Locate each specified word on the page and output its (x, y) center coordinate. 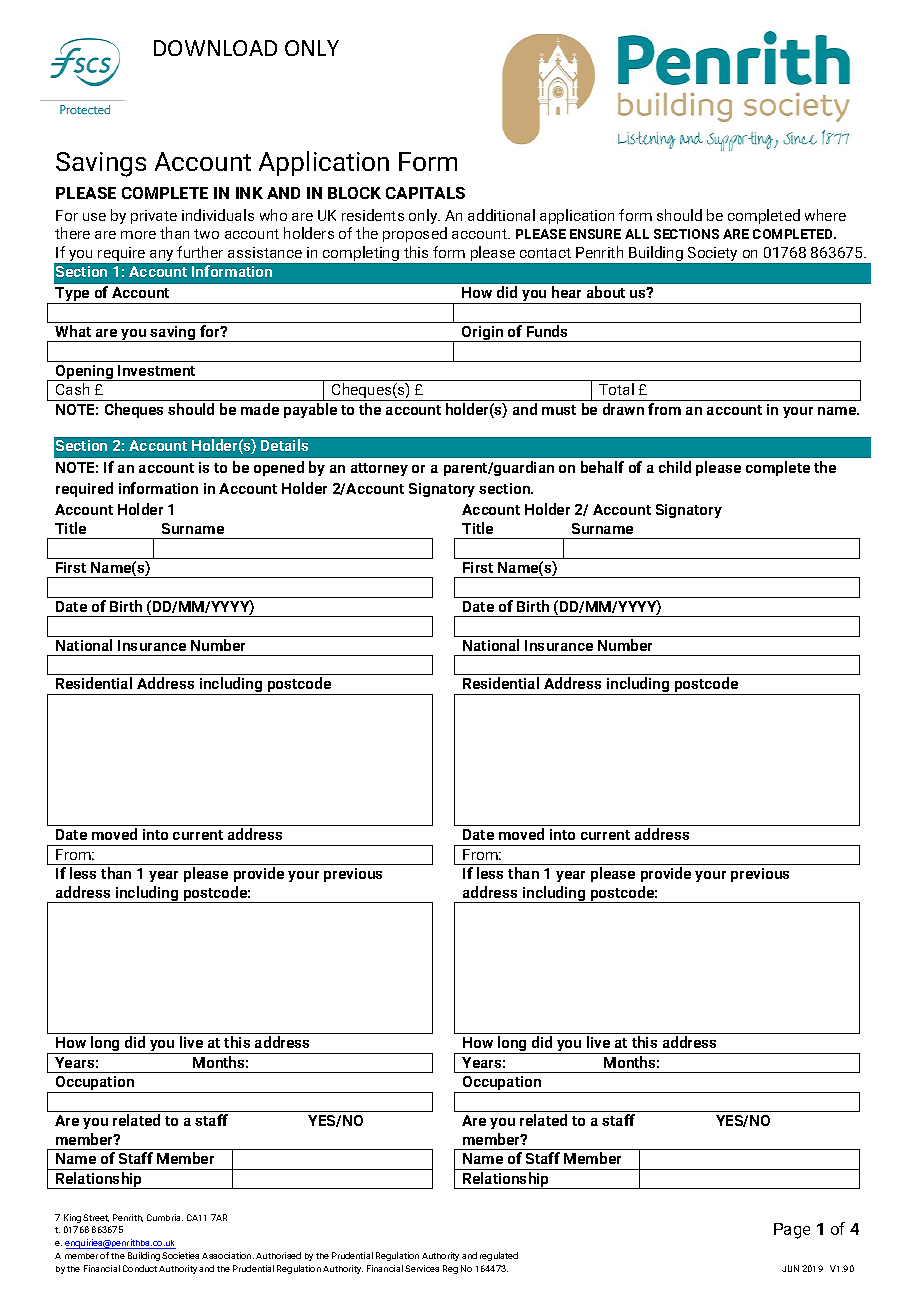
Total (616, 389)
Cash (72, 389)
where (825, 215)
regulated (499, 1256)
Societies (180, 1255)
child (675, 467)
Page (792, 1231)
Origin (483, 334)
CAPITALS (425, 193)
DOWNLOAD (215, 48)
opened (279, 468)
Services (422, 1268)
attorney (379, 469)
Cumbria (165, 1217)
